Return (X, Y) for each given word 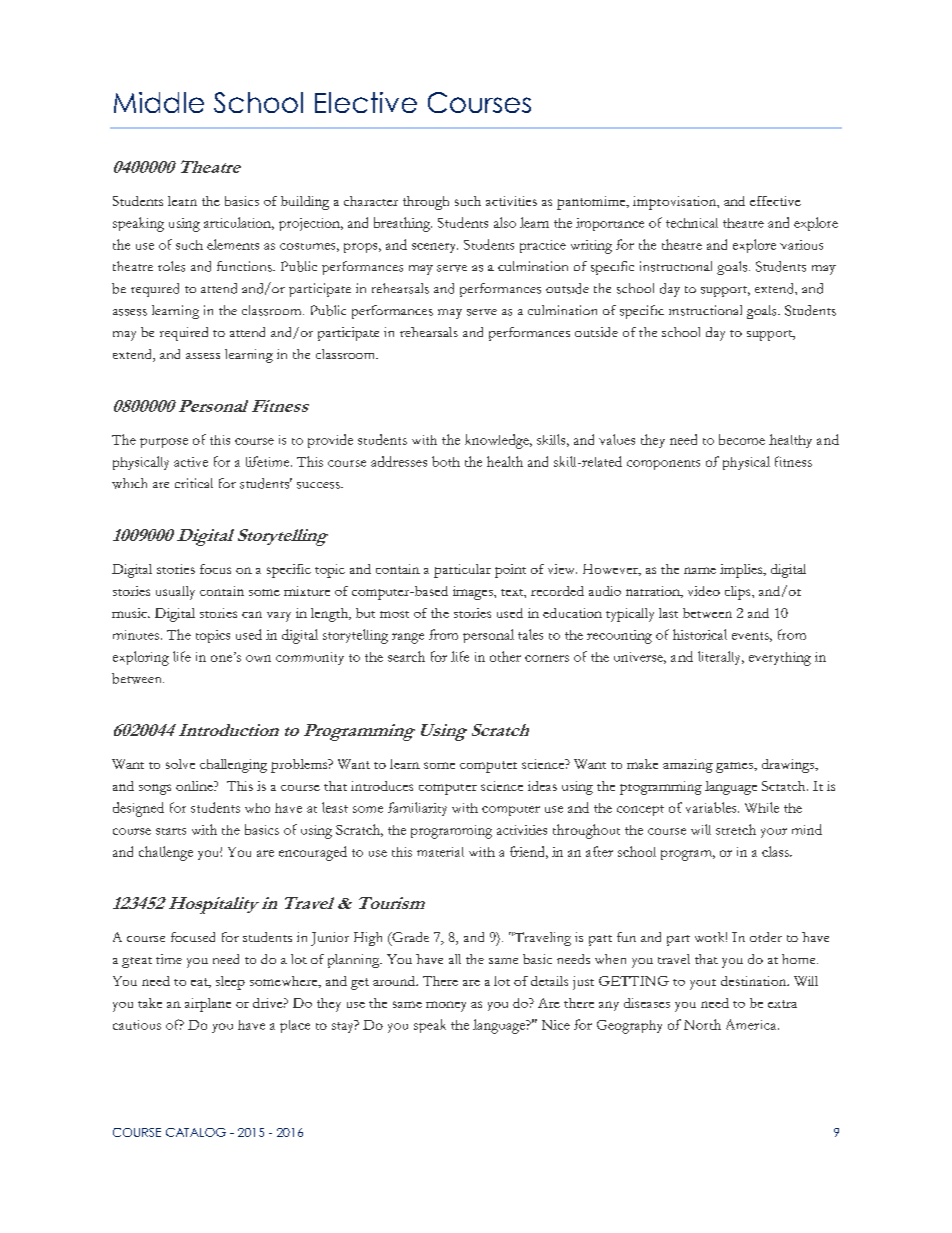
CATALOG (196, 1132)
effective (775, 201)
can (252, 614)
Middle (159, 102)
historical (700, 634)
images (474, 593)
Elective (366, 102)
